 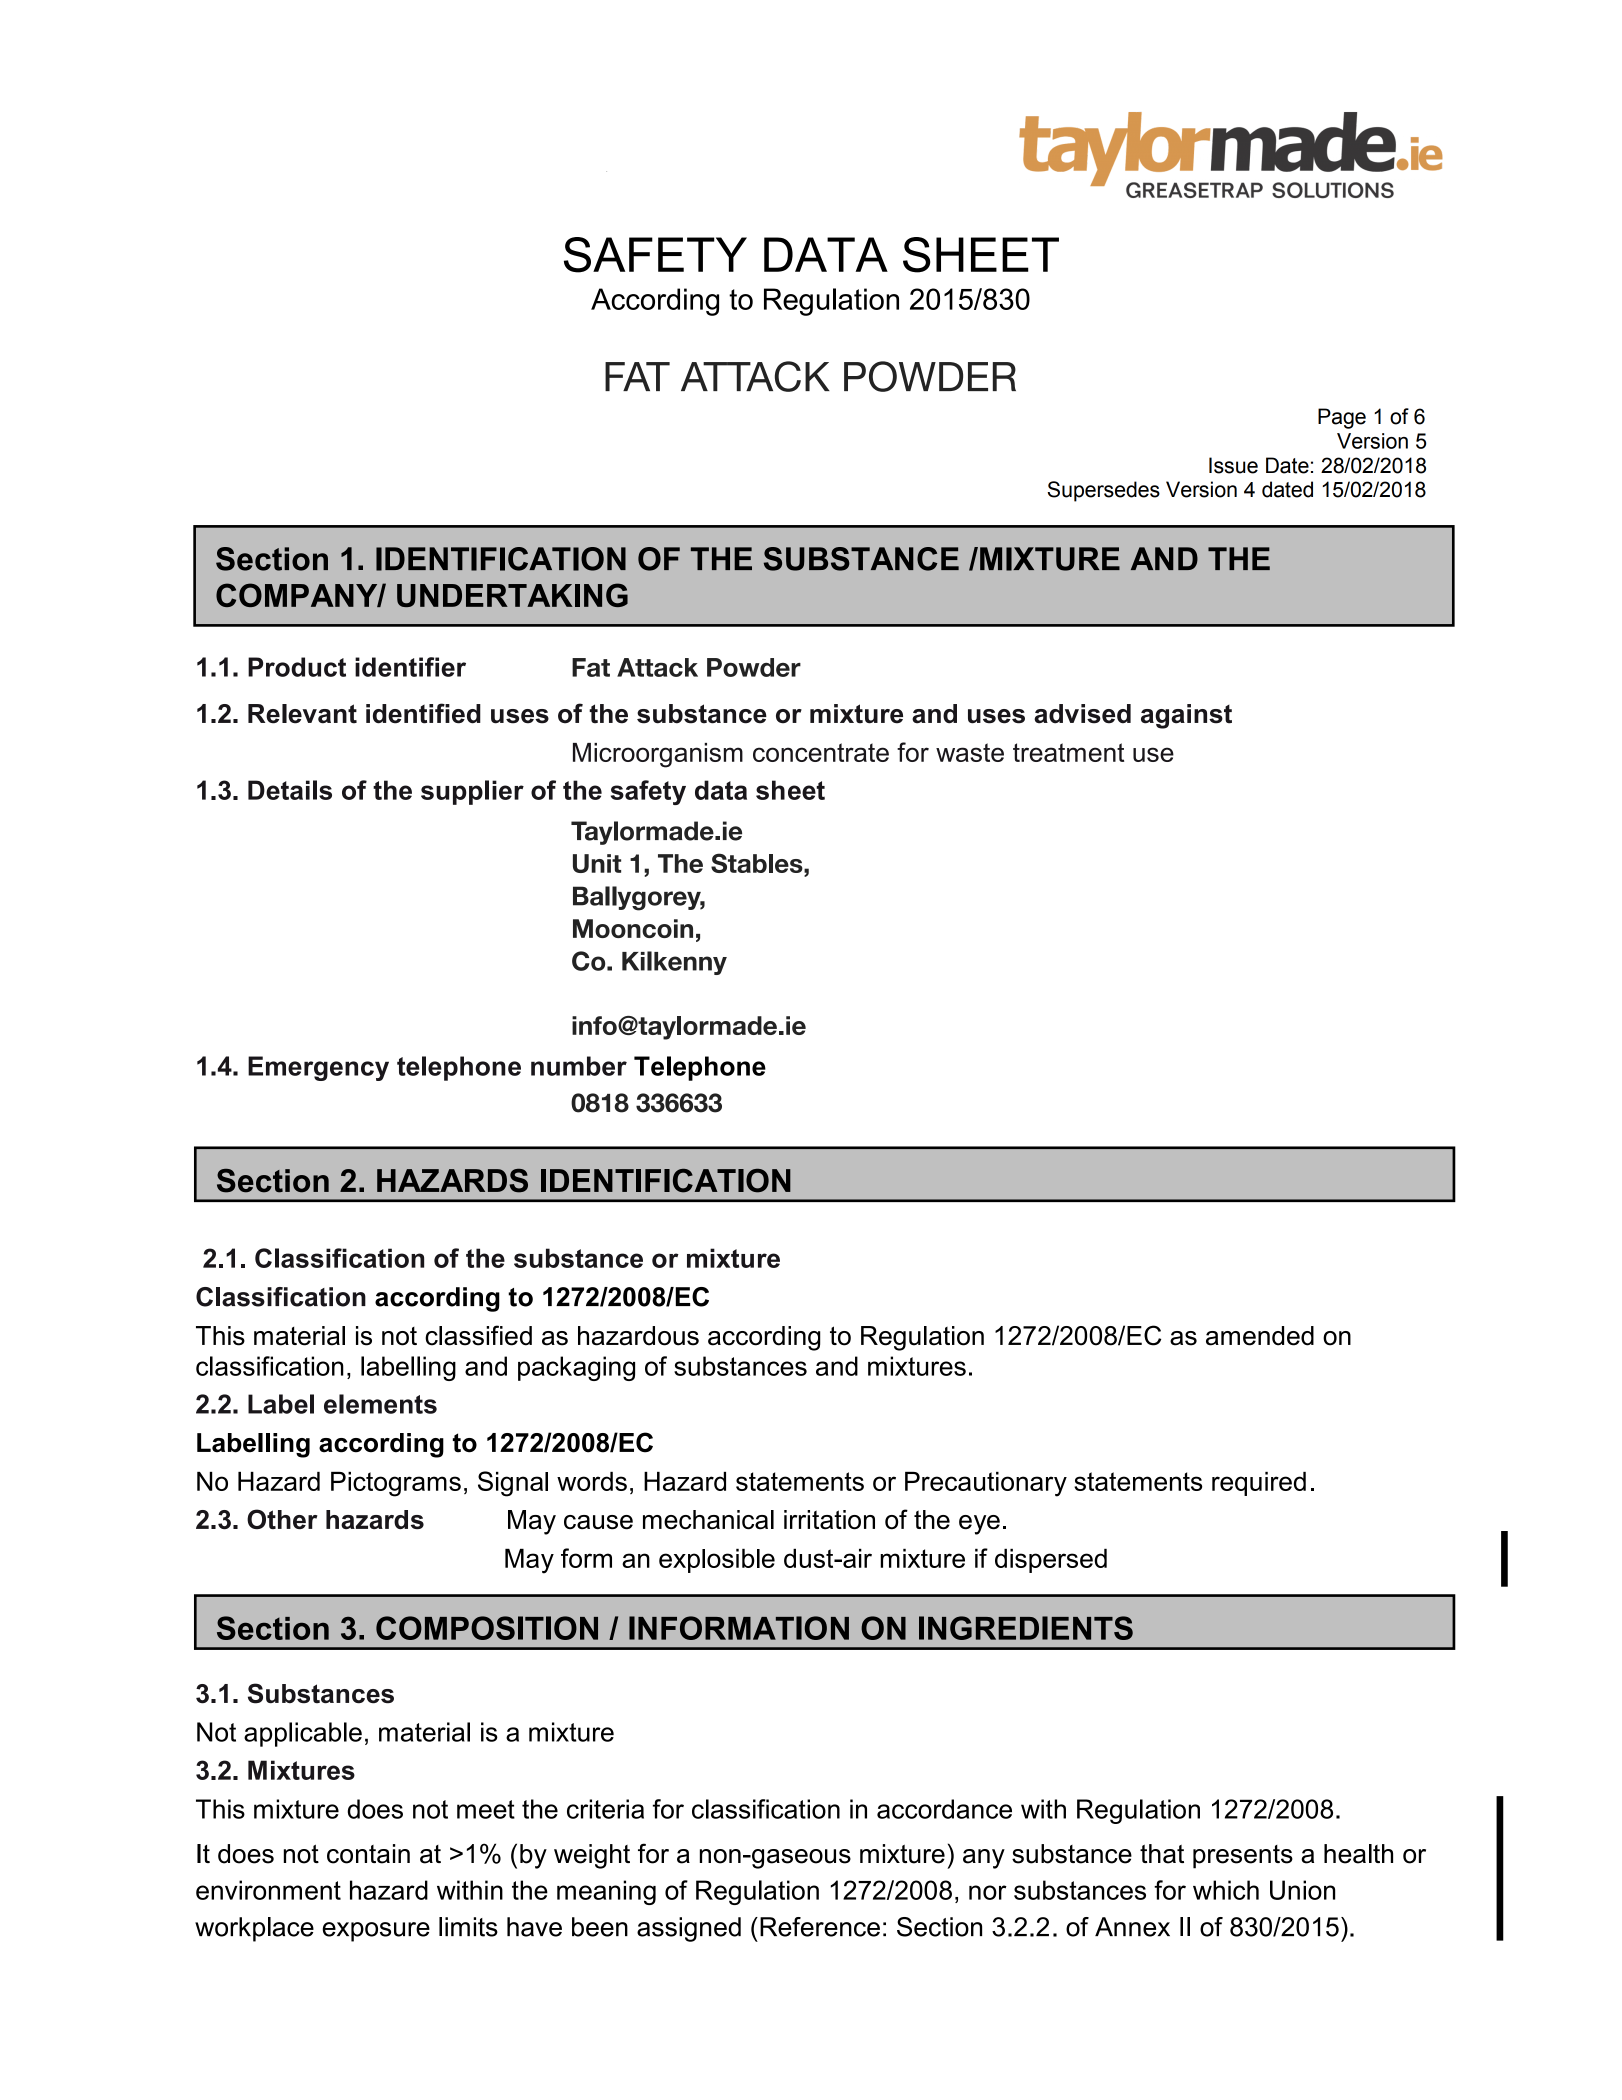 What do you see at coordinates (512, 595) in the screenshot?
I see `UNDERTAKING` at bounding box center [512, 595].
